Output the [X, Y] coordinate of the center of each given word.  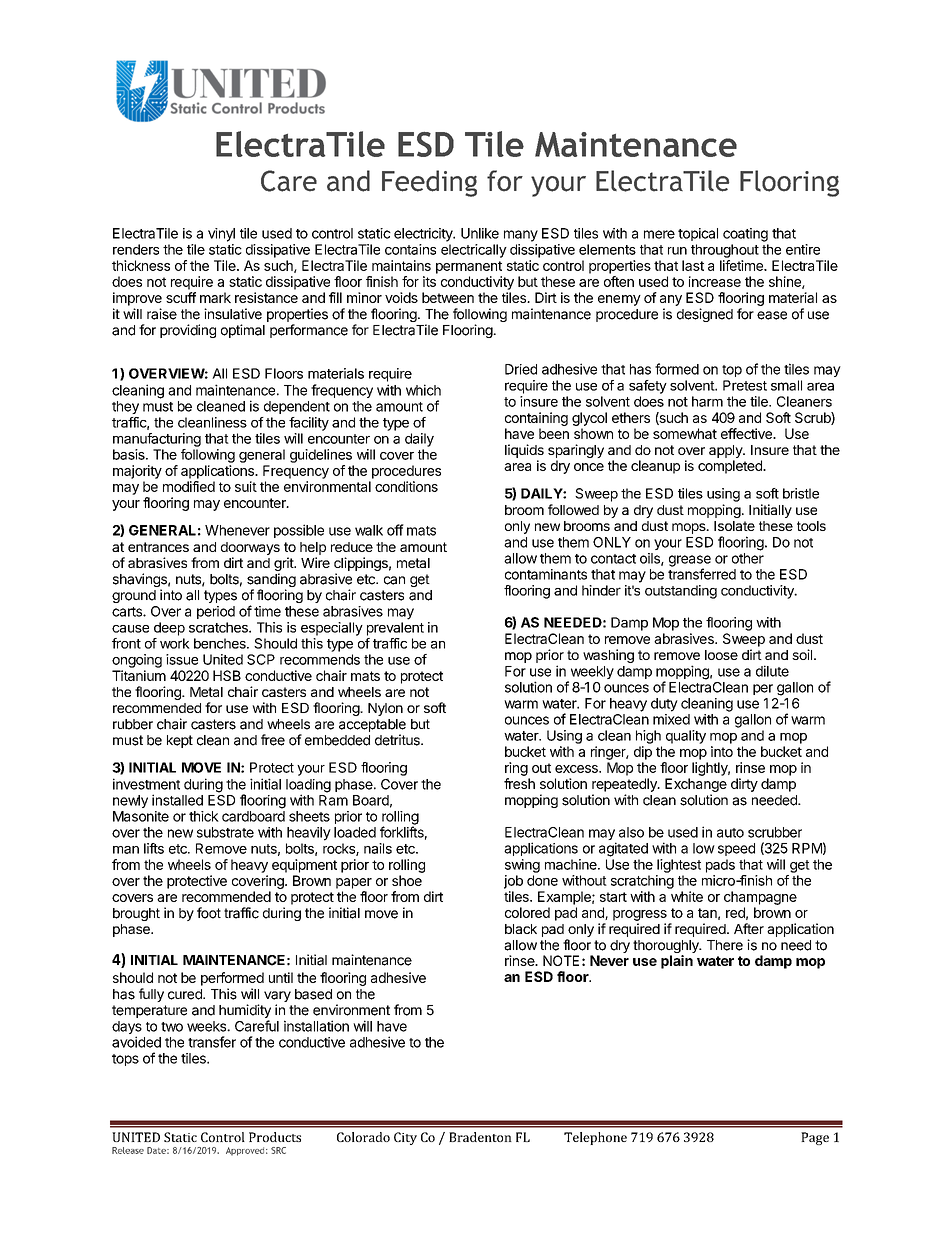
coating [745, 235]
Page [815, 1138]
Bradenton [480, 1137]
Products [275, 1137]
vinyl [221, 235]
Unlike [480, 233]
